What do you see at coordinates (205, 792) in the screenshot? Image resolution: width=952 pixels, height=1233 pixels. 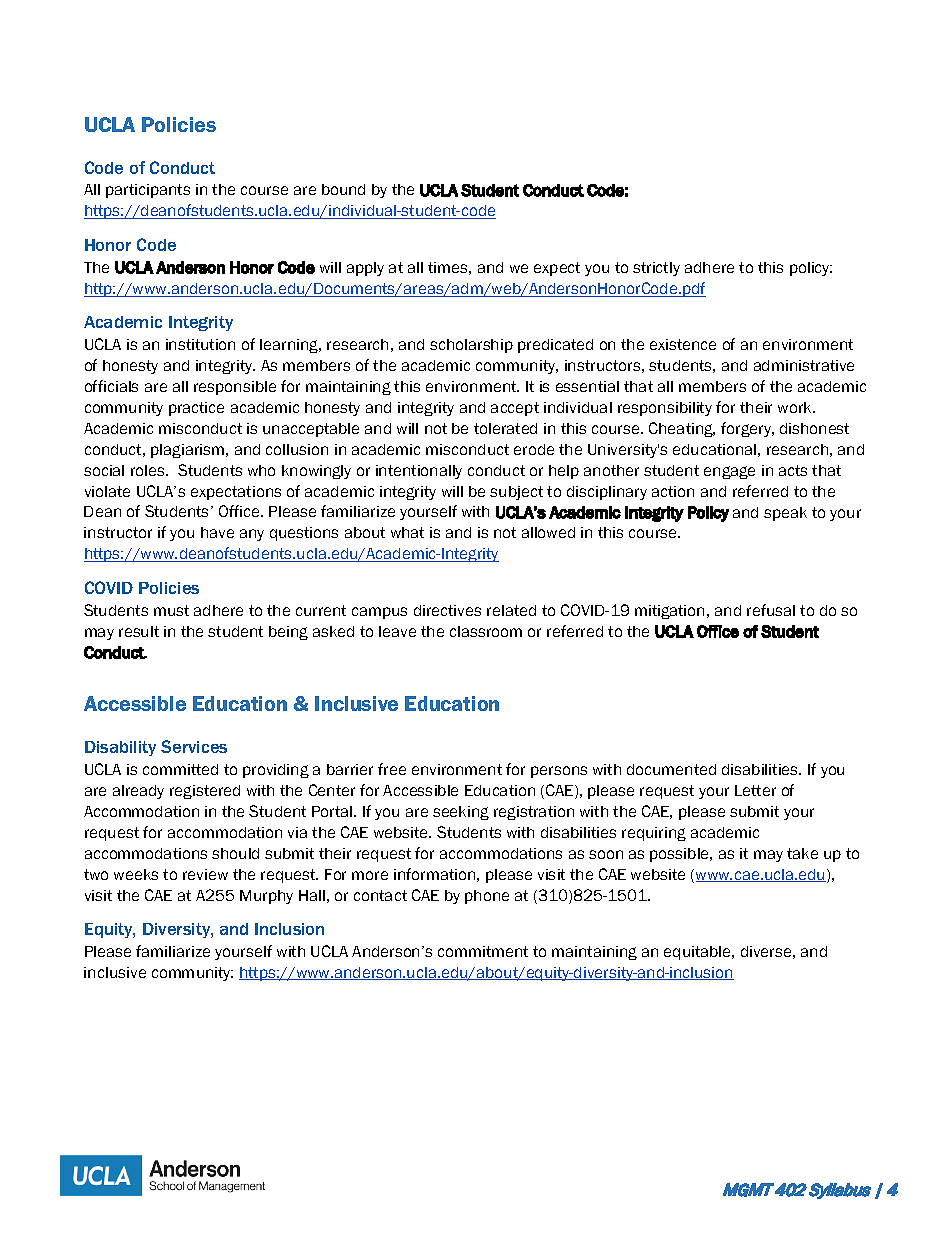 I see `registered` at bounding box center [205, 792].
